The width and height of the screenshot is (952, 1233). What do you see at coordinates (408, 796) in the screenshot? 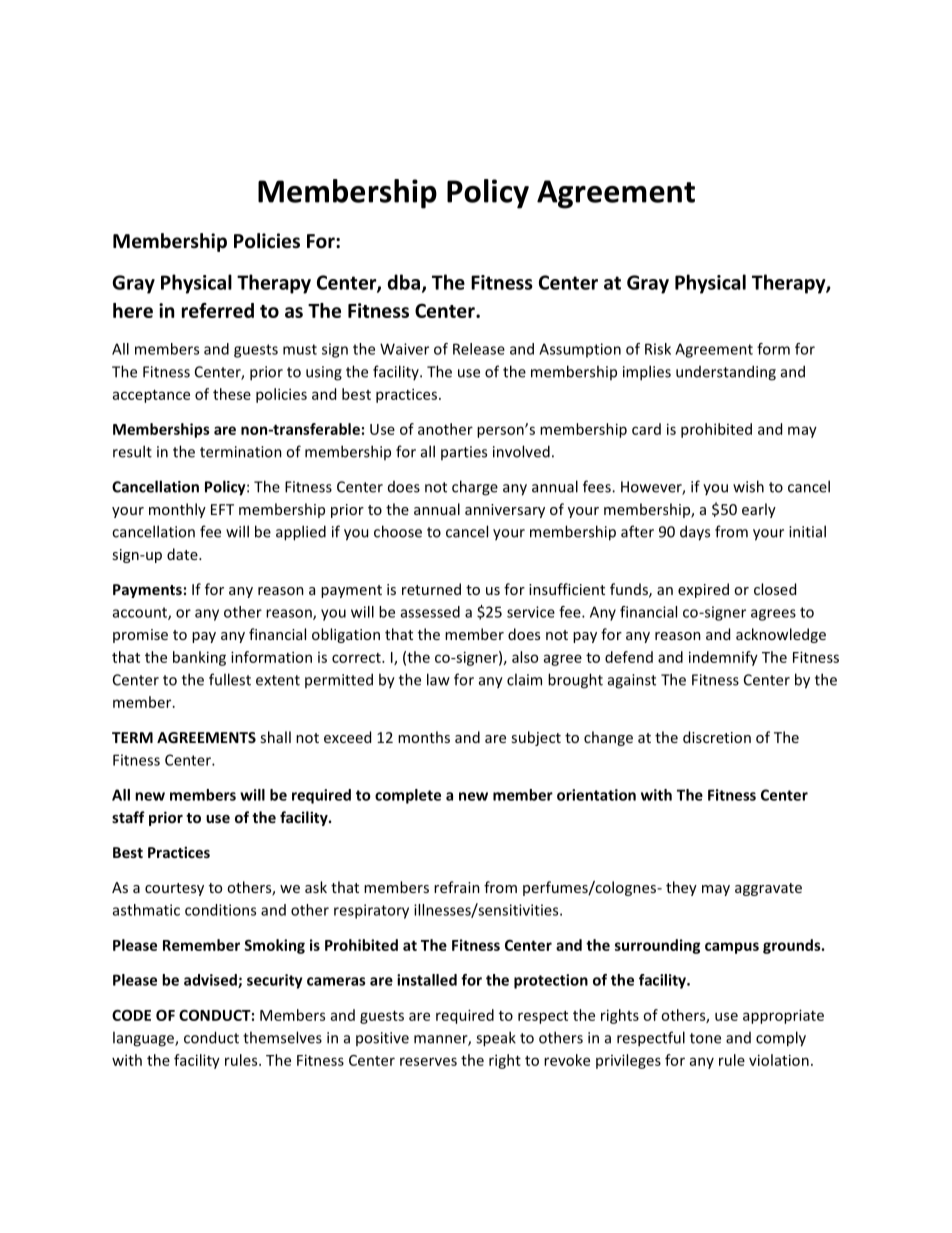
I see `complete` at bounding box center [408, 796].
